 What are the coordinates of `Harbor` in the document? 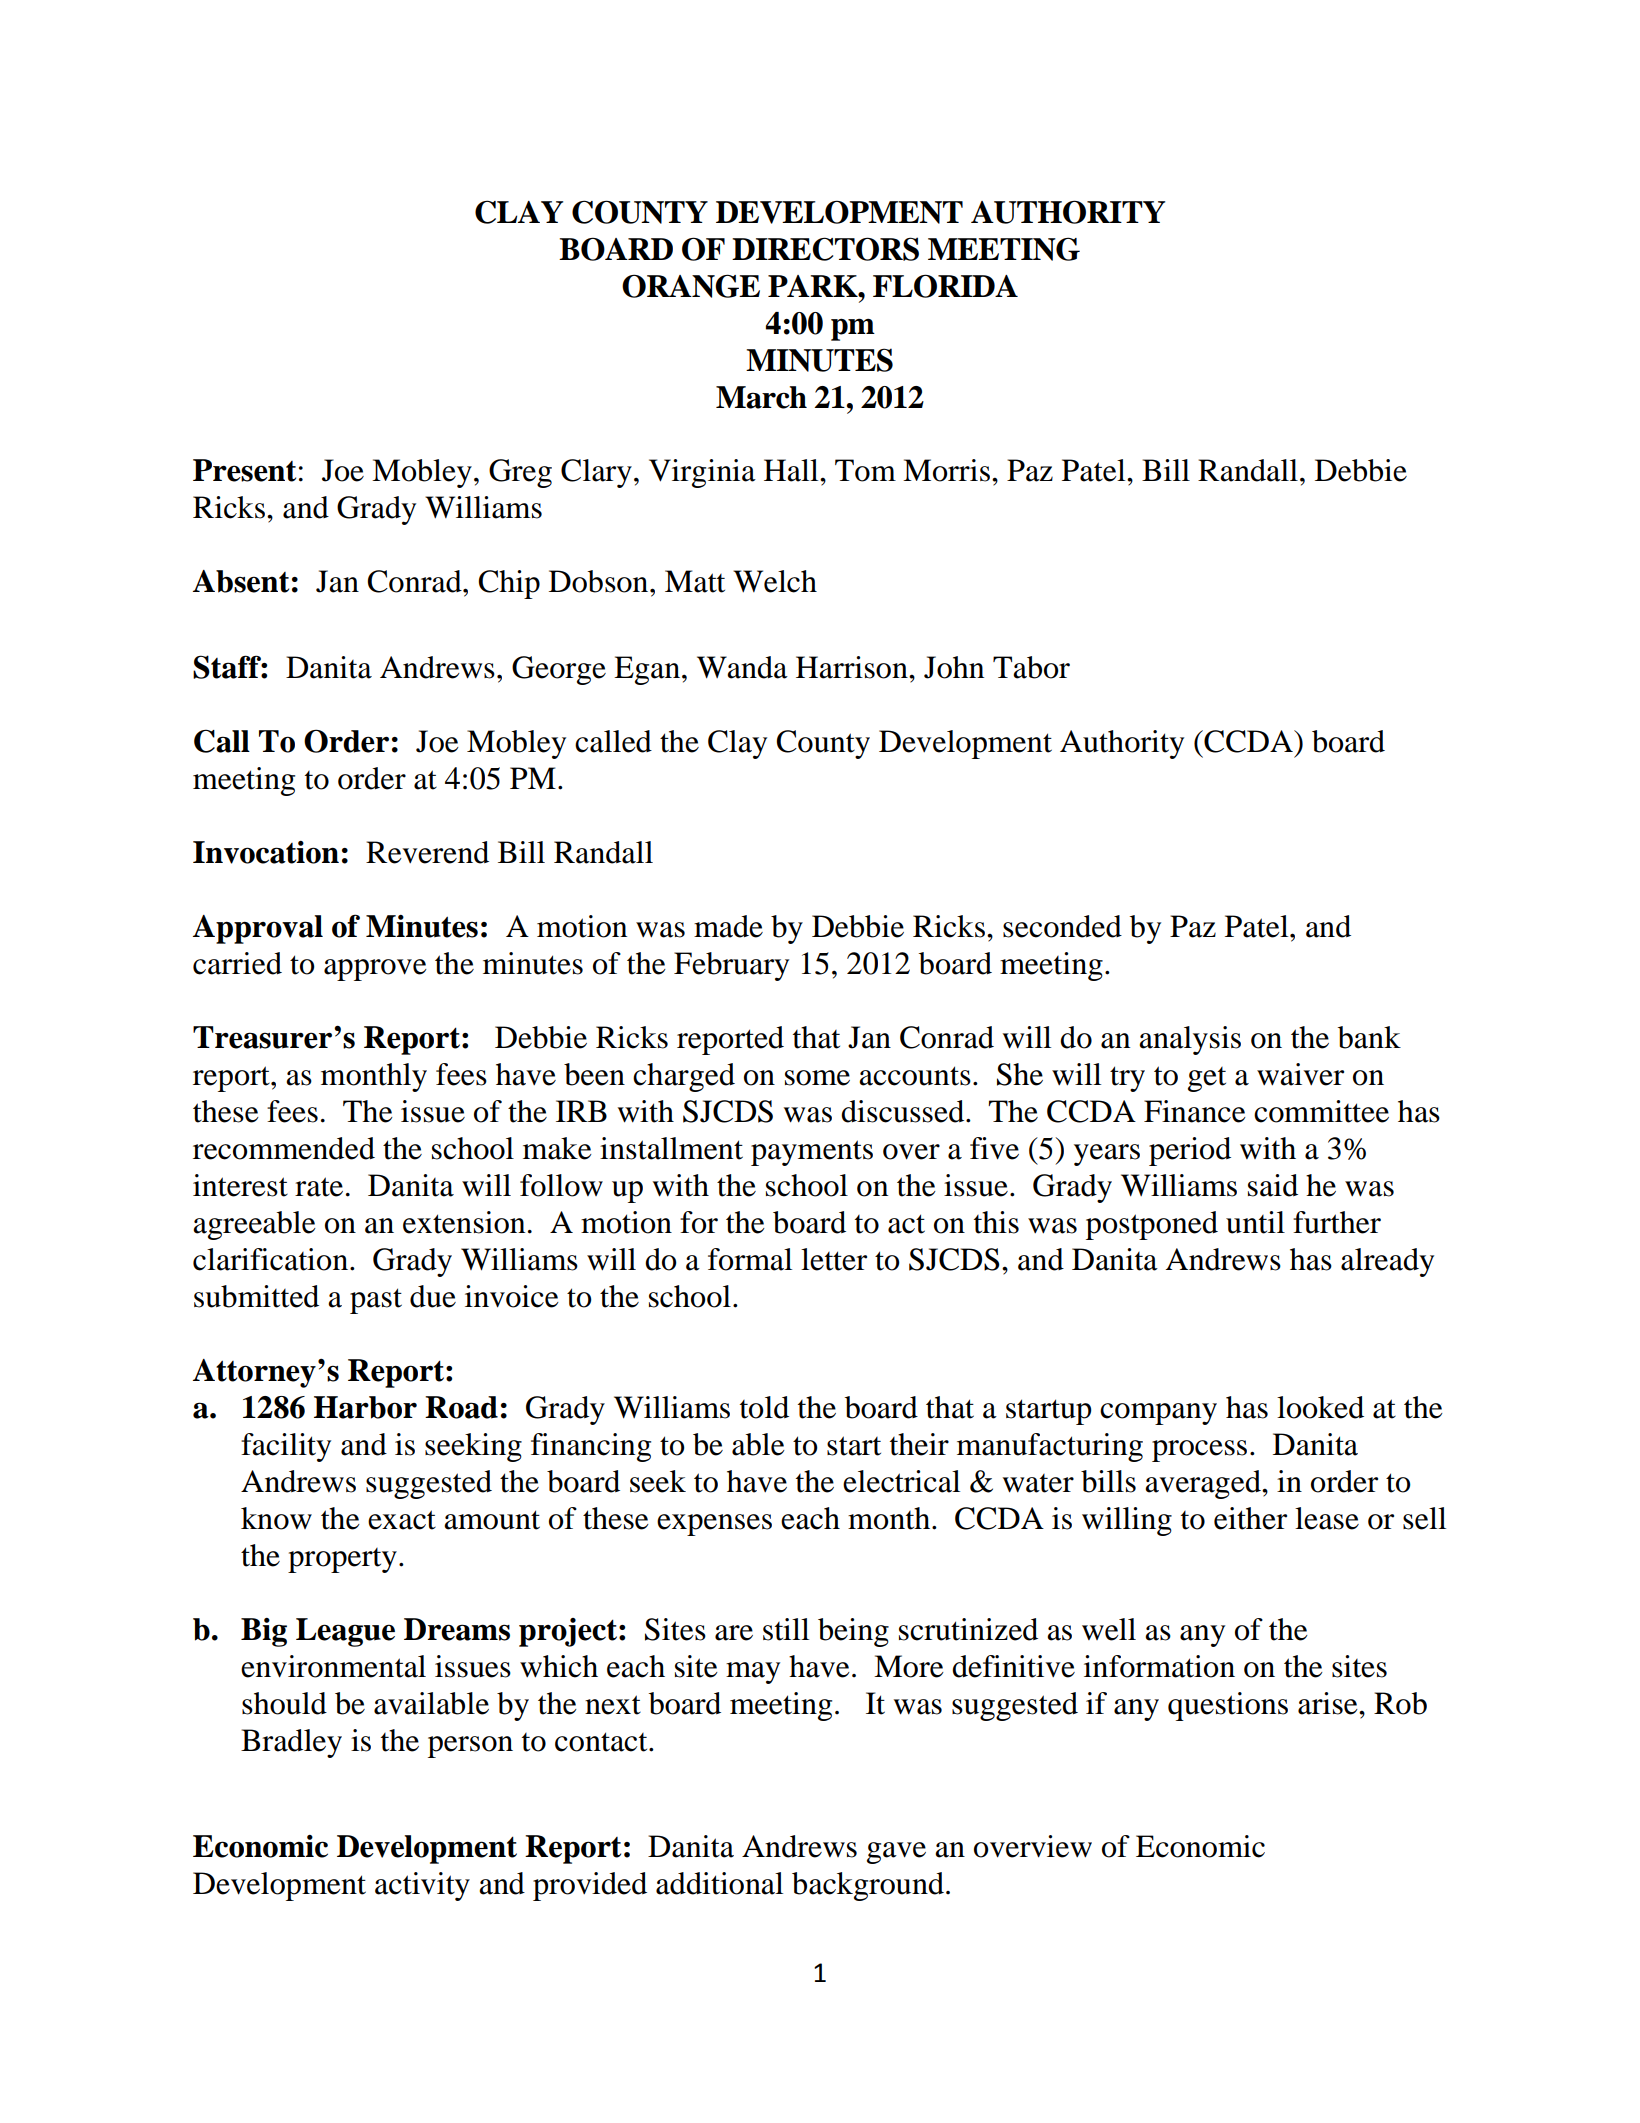 It's located at (365, 1407).
